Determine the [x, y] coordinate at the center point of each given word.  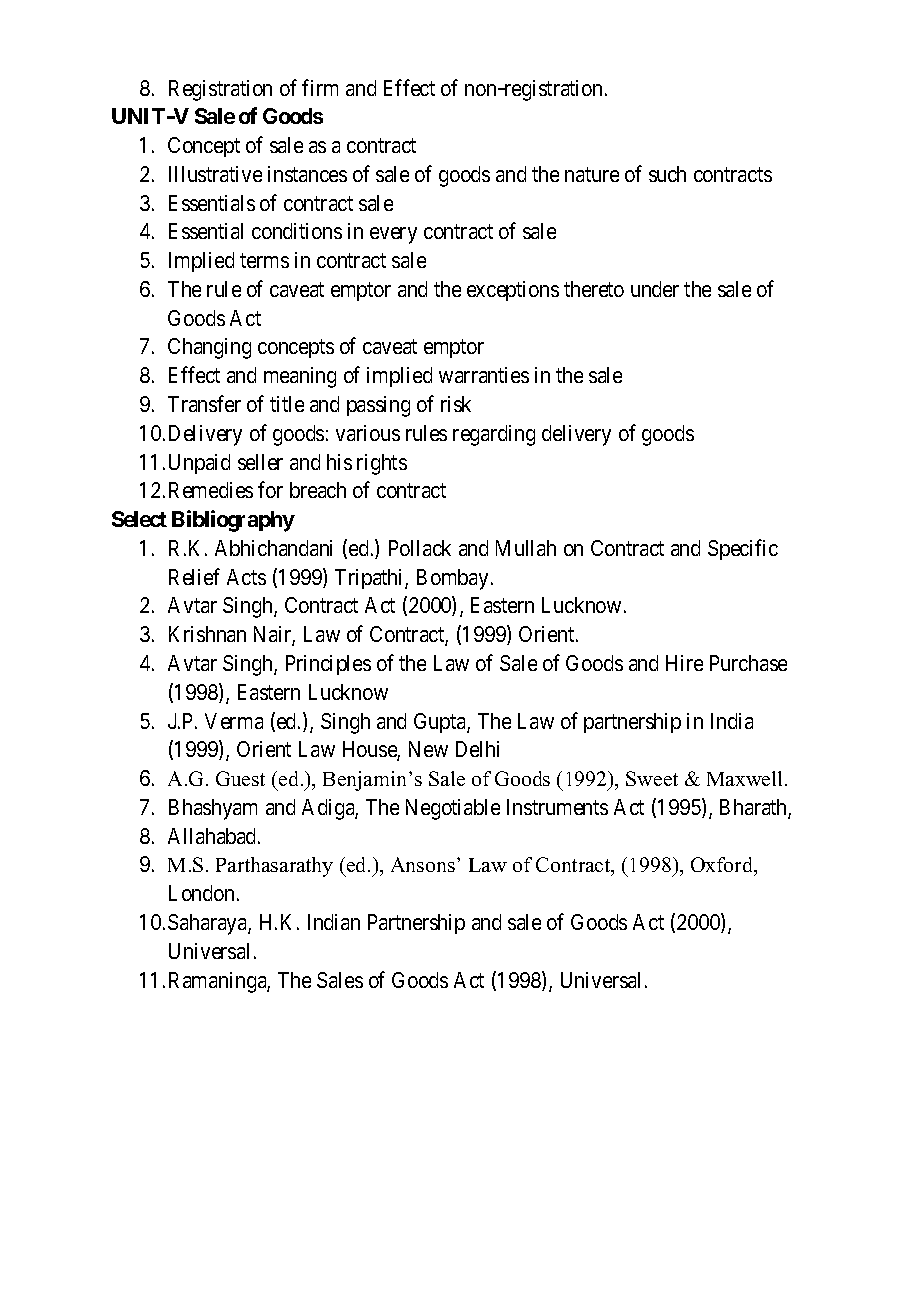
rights [382, 464]
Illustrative [215, 174]
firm [320, 87]
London [201, 893]
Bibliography [233, 521]
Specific [743, 549]
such [667, 174]
